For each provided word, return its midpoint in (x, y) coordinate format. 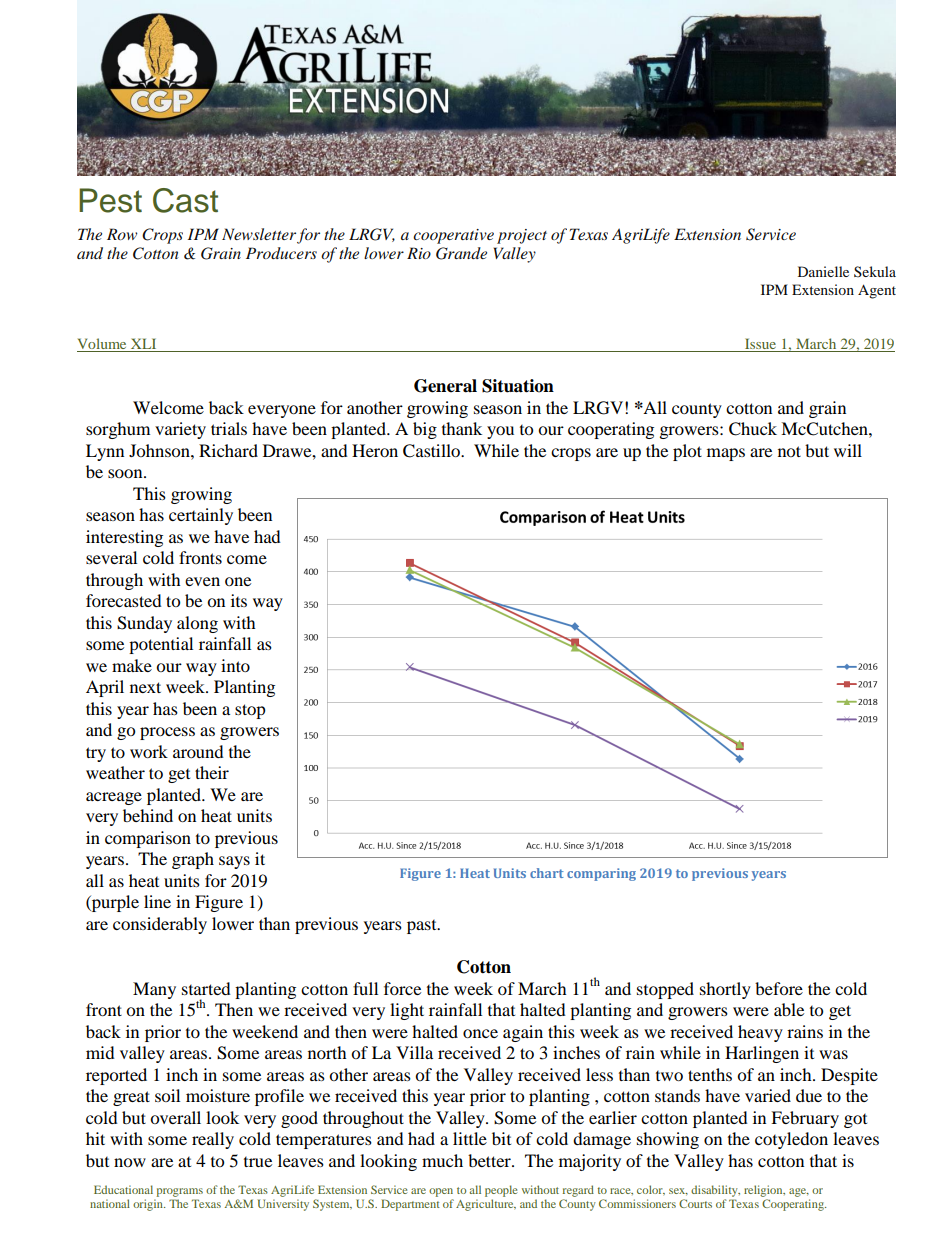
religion (764, 1191)
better (490, 1160)
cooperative (453, 236)
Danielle (823, 271)
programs (180, 1192)
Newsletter (259, 234)
